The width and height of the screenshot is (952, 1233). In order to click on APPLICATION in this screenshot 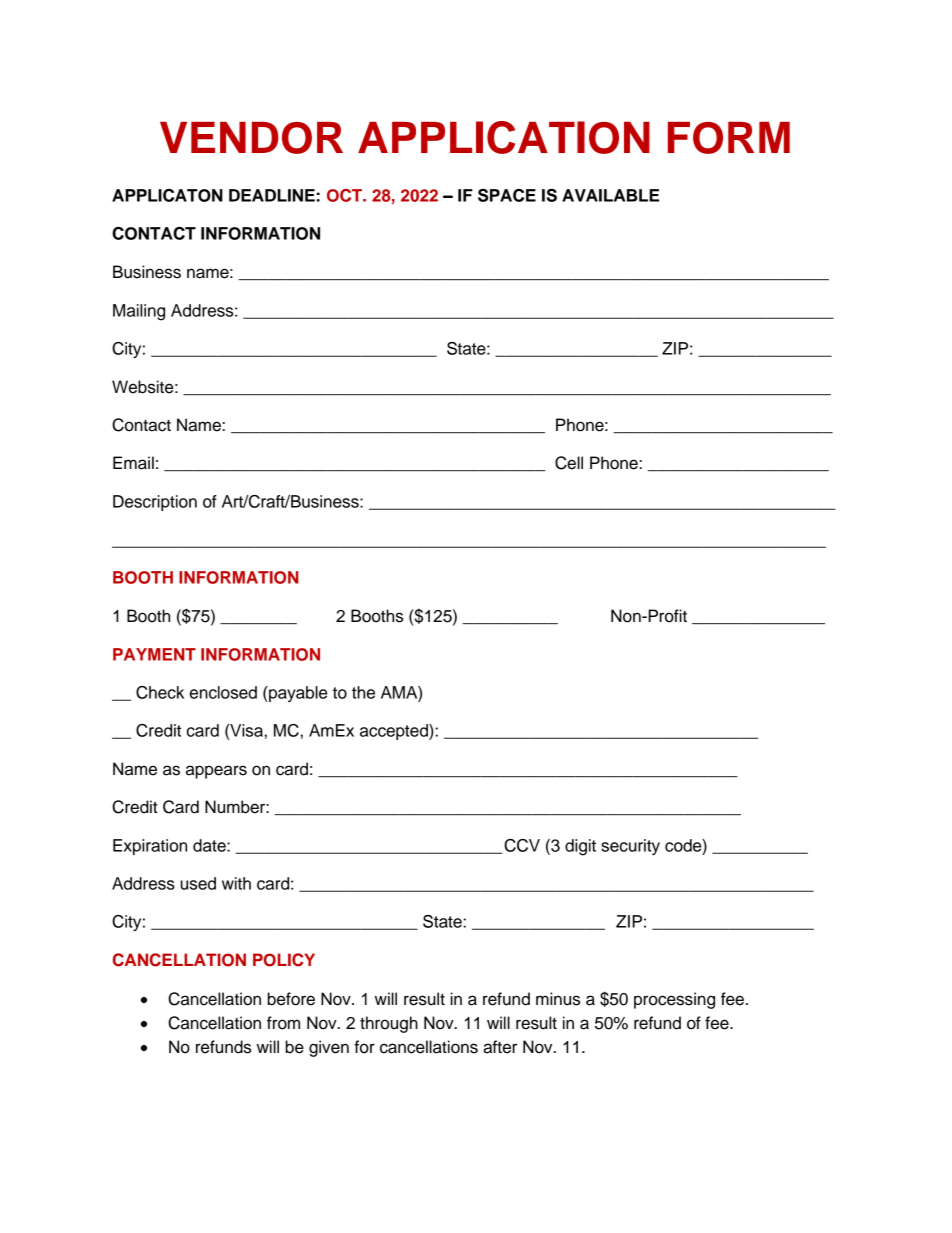, I will do `click(504, 137)`.
